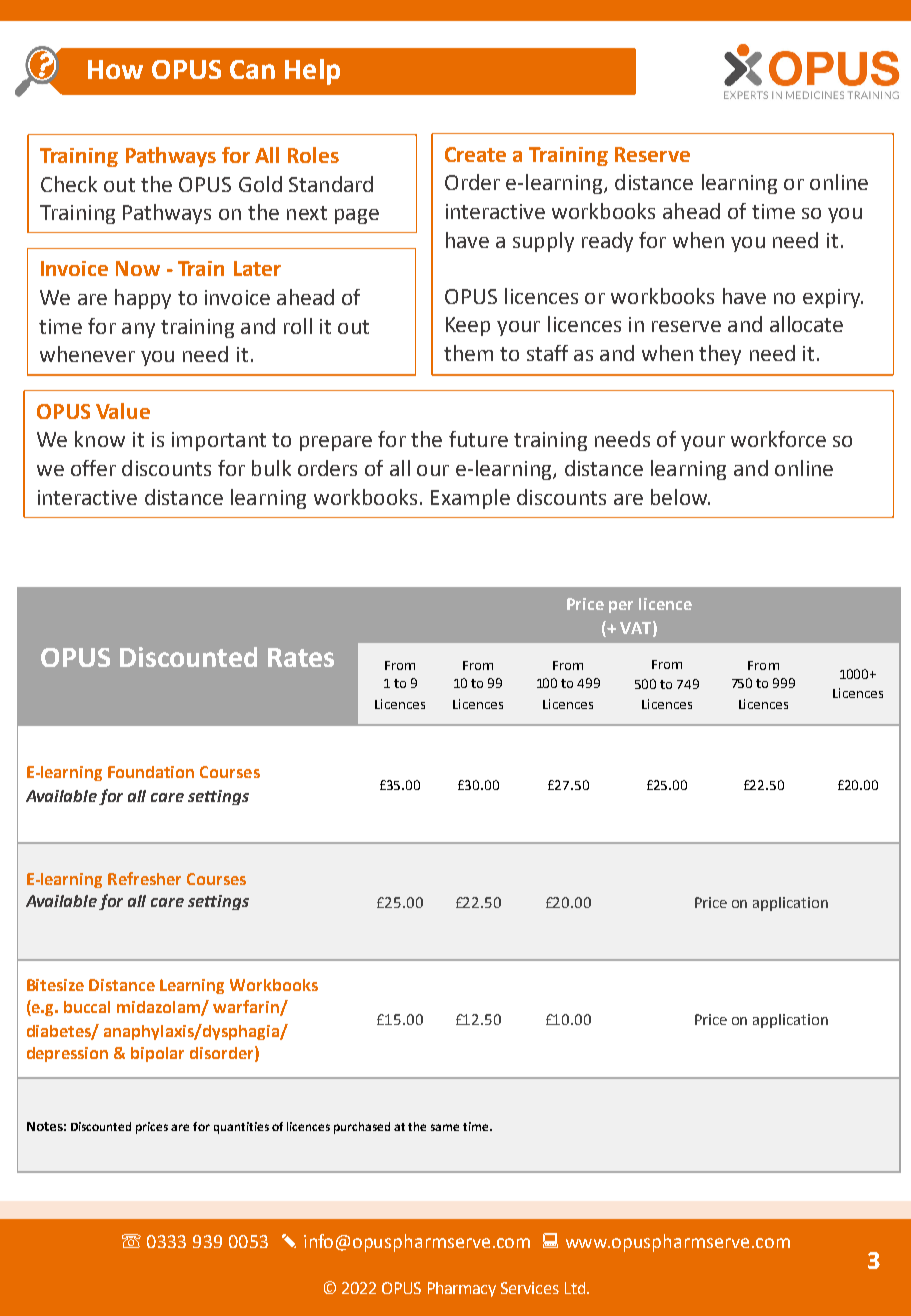  Describe the element at coordinates (151, 772) in the page. I see `Foundation` at that location.
